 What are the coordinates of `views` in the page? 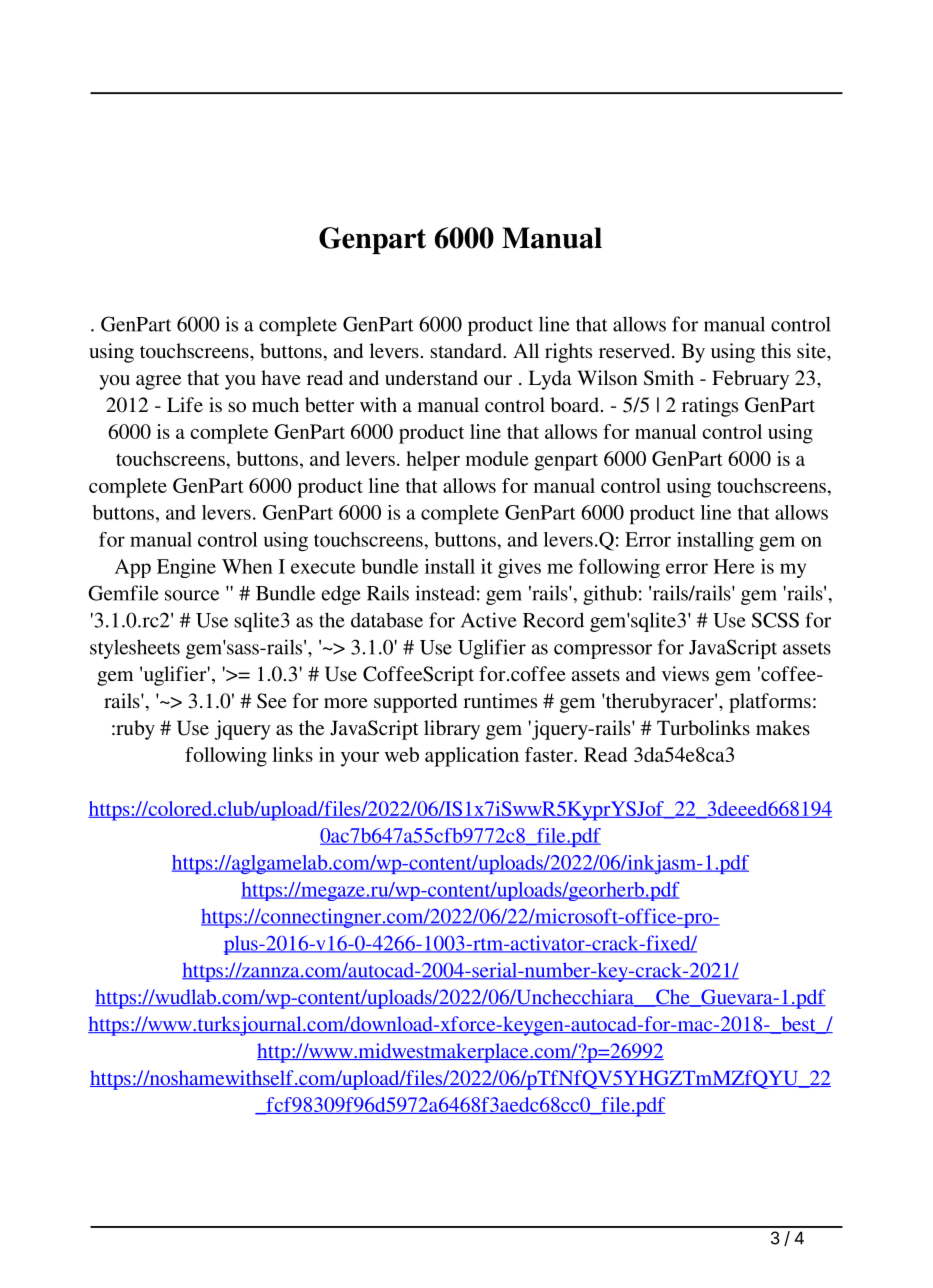 It's located at (685, 673).
